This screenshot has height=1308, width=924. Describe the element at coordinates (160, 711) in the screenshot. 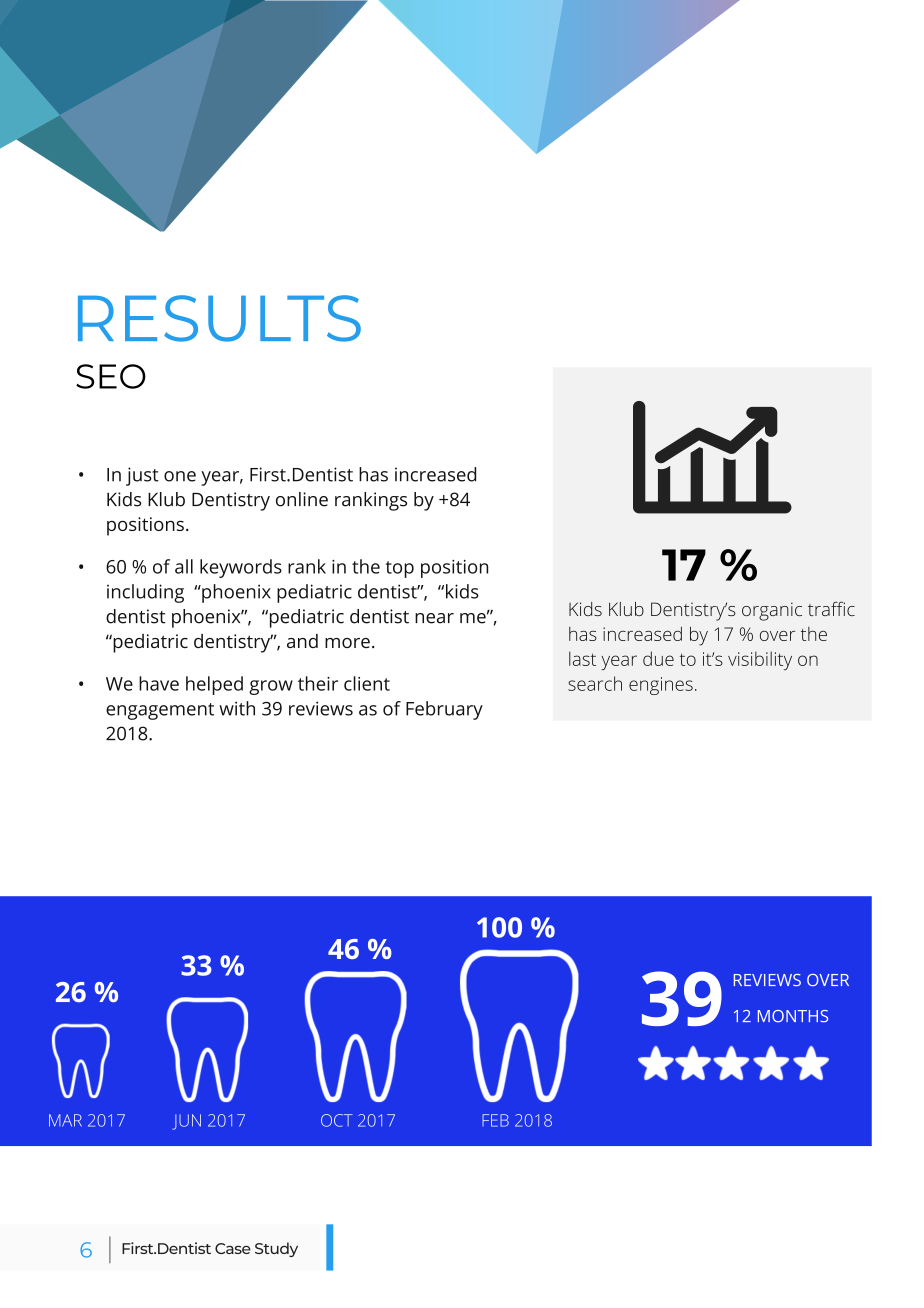

I see `engagement` at that location.
